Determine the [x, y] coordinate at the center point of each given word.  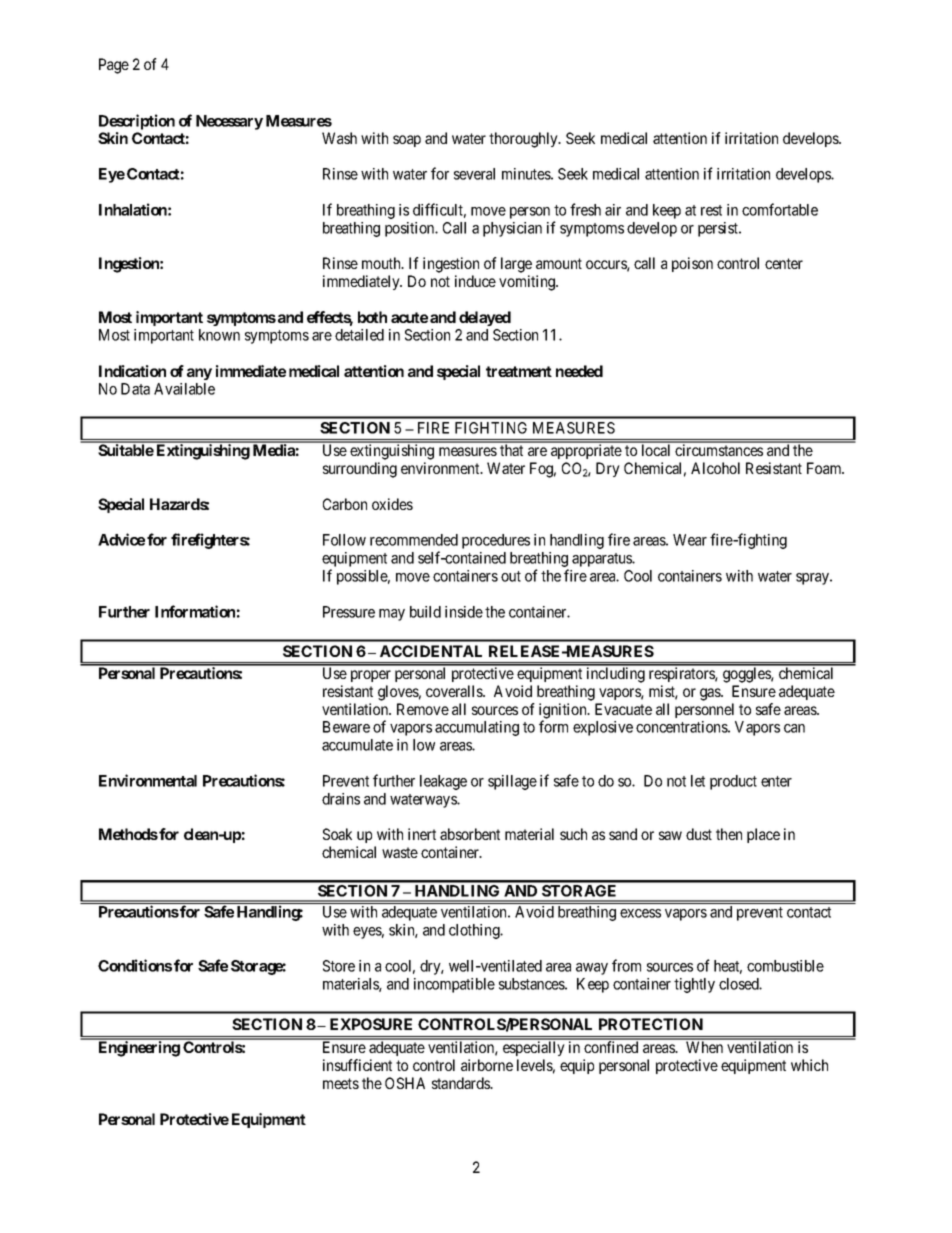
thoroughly [524, 140]
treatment [519, 371]
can [794, 728]
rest [711, 210]
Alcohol [715, 468]
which [809, 1065]
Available [184, 389]
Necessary [229, 122]
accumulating [477, 728]
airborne [487, 1065]
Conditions [135, 965]
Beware [346, 727]
